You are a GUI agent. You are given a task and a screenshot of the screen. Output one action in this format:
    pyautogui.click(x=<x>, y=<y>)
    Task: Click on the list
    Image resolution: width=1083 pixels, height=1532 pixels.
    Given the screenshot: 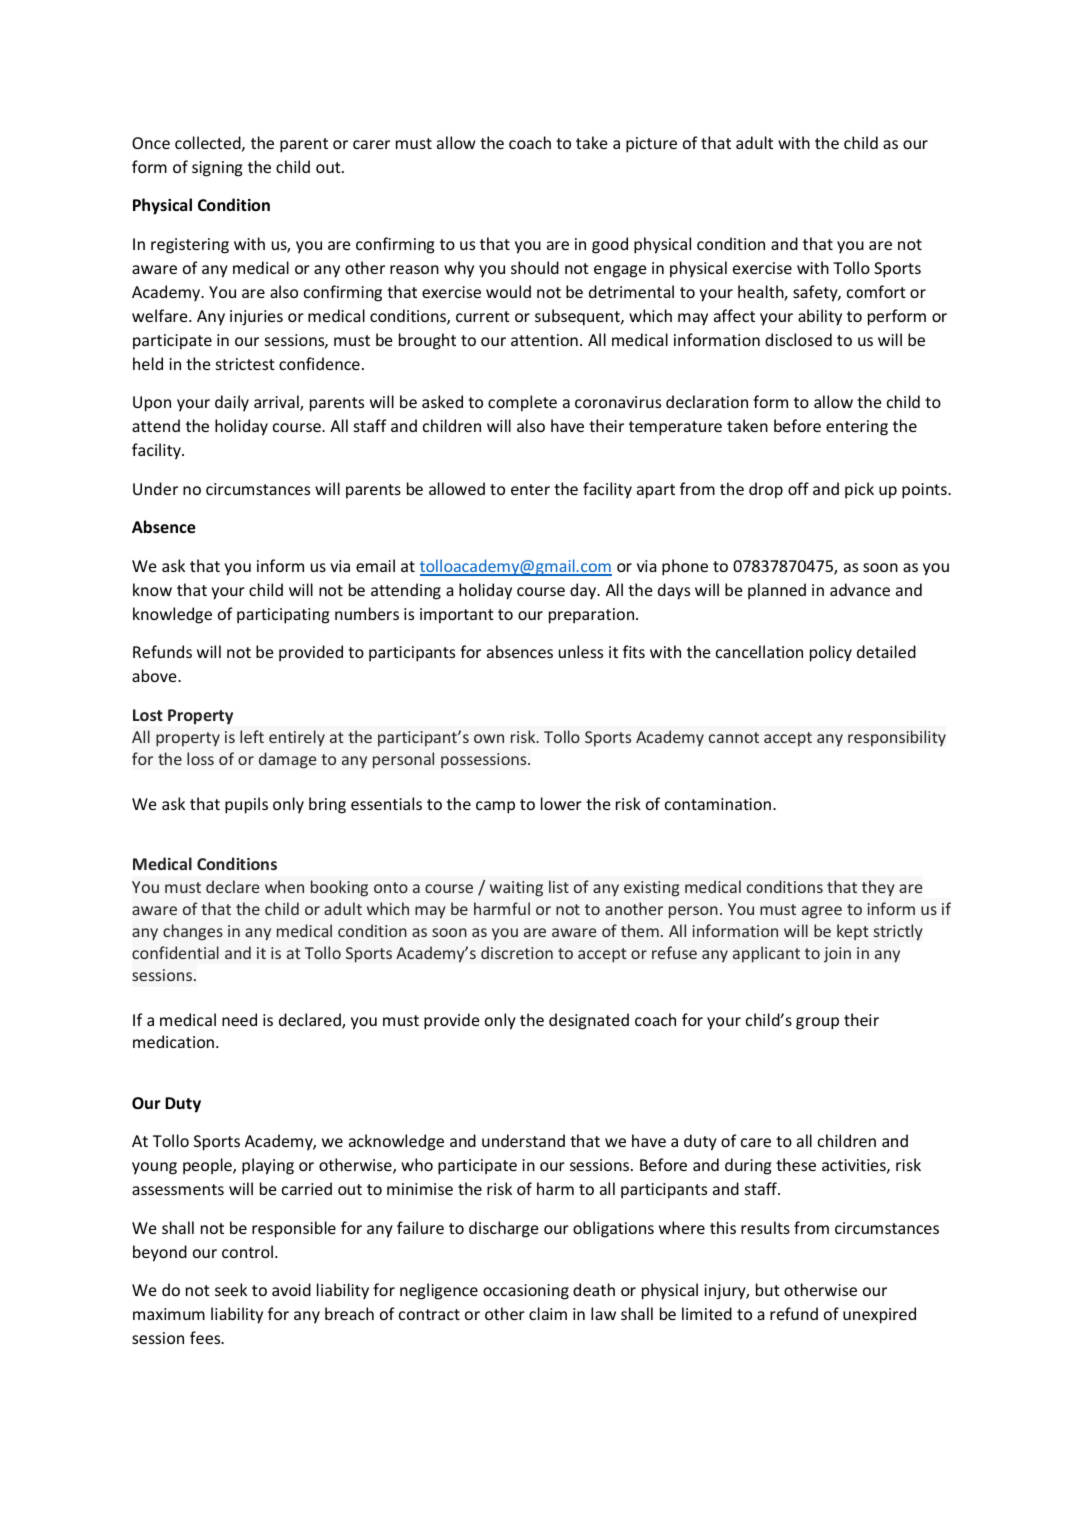 What is the action you would take?
    pyautogui.click(x=559, y=886)
